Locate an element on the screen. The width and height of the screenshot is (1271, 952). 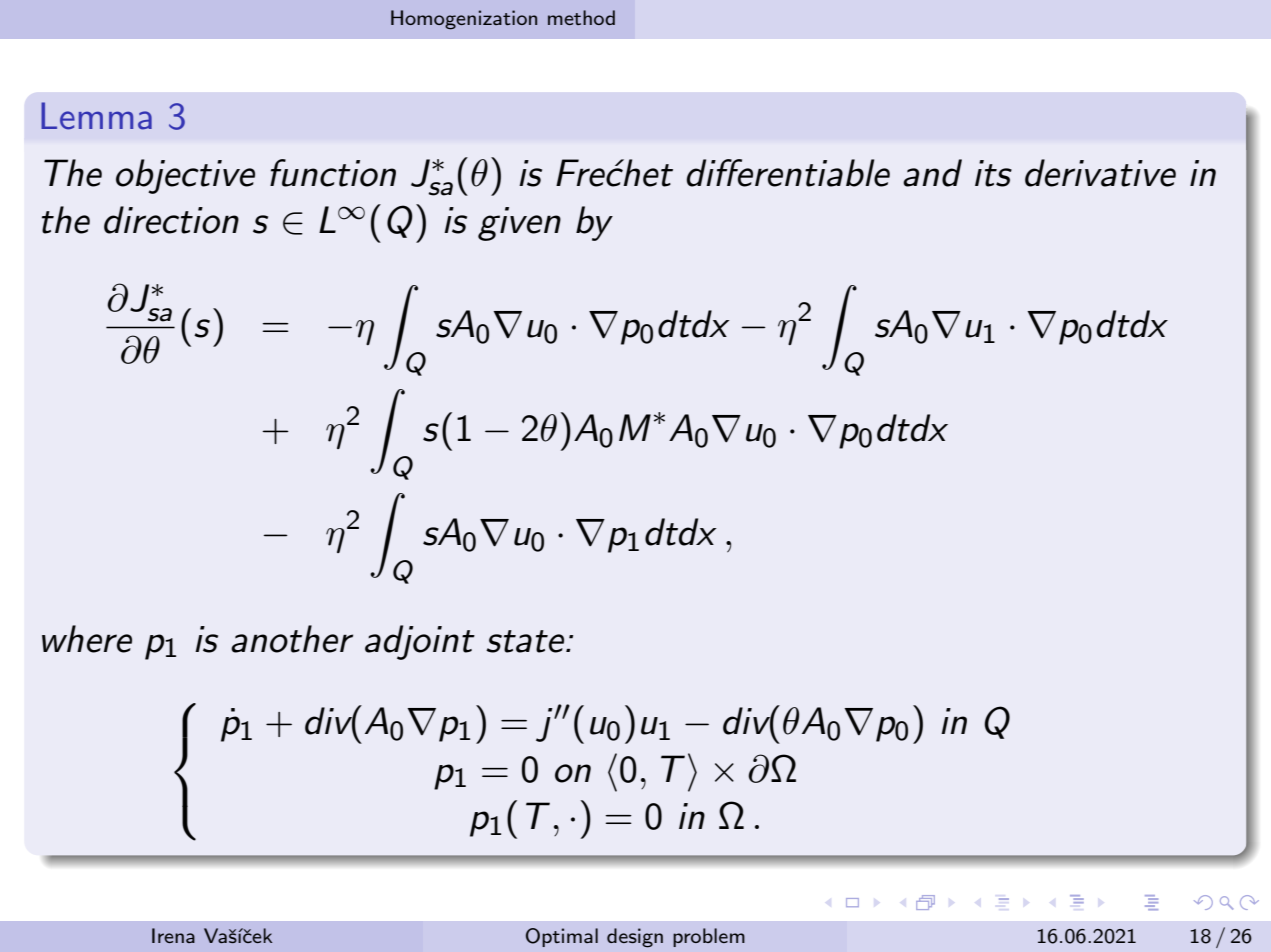
adjoint is located at coordinates (420, 642).
